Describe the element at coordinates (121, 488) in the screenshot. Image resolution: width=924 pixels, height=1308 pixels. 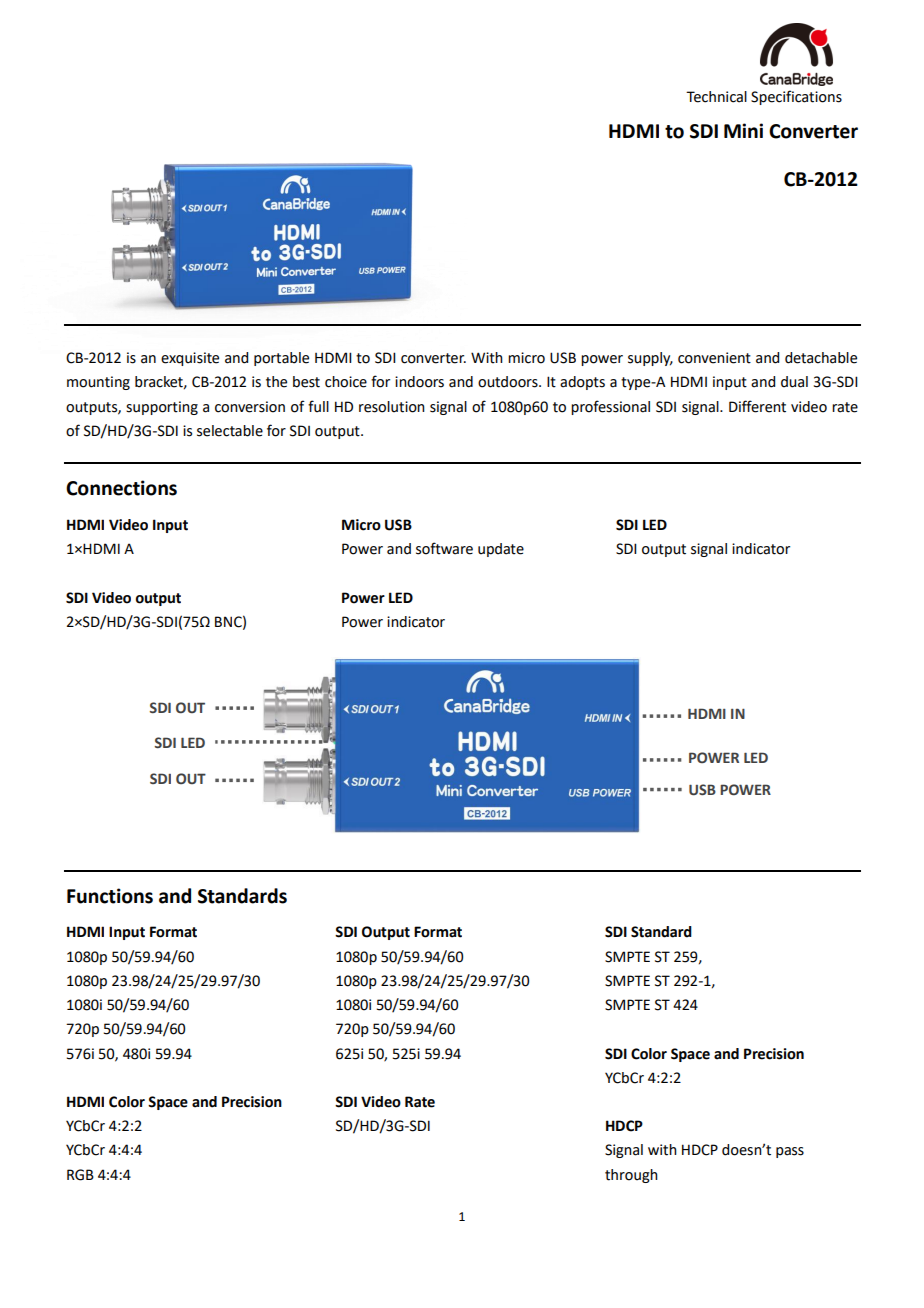
I see `Connections` at that location.
